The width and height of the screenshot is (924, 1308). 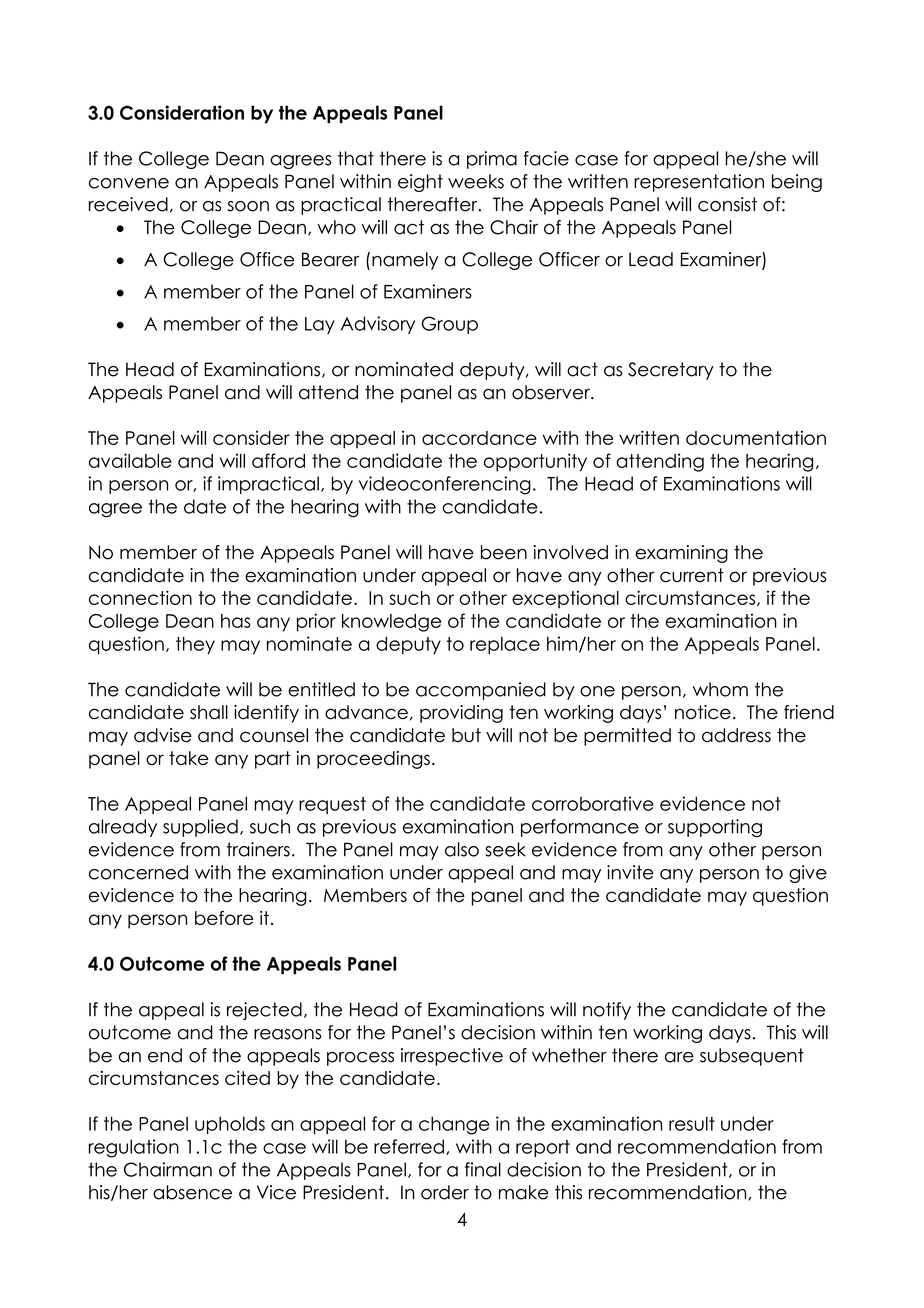 What do you see at coordinates (808, 874) in the screenshot?
I see `give` at bounding box center [808, 874].
